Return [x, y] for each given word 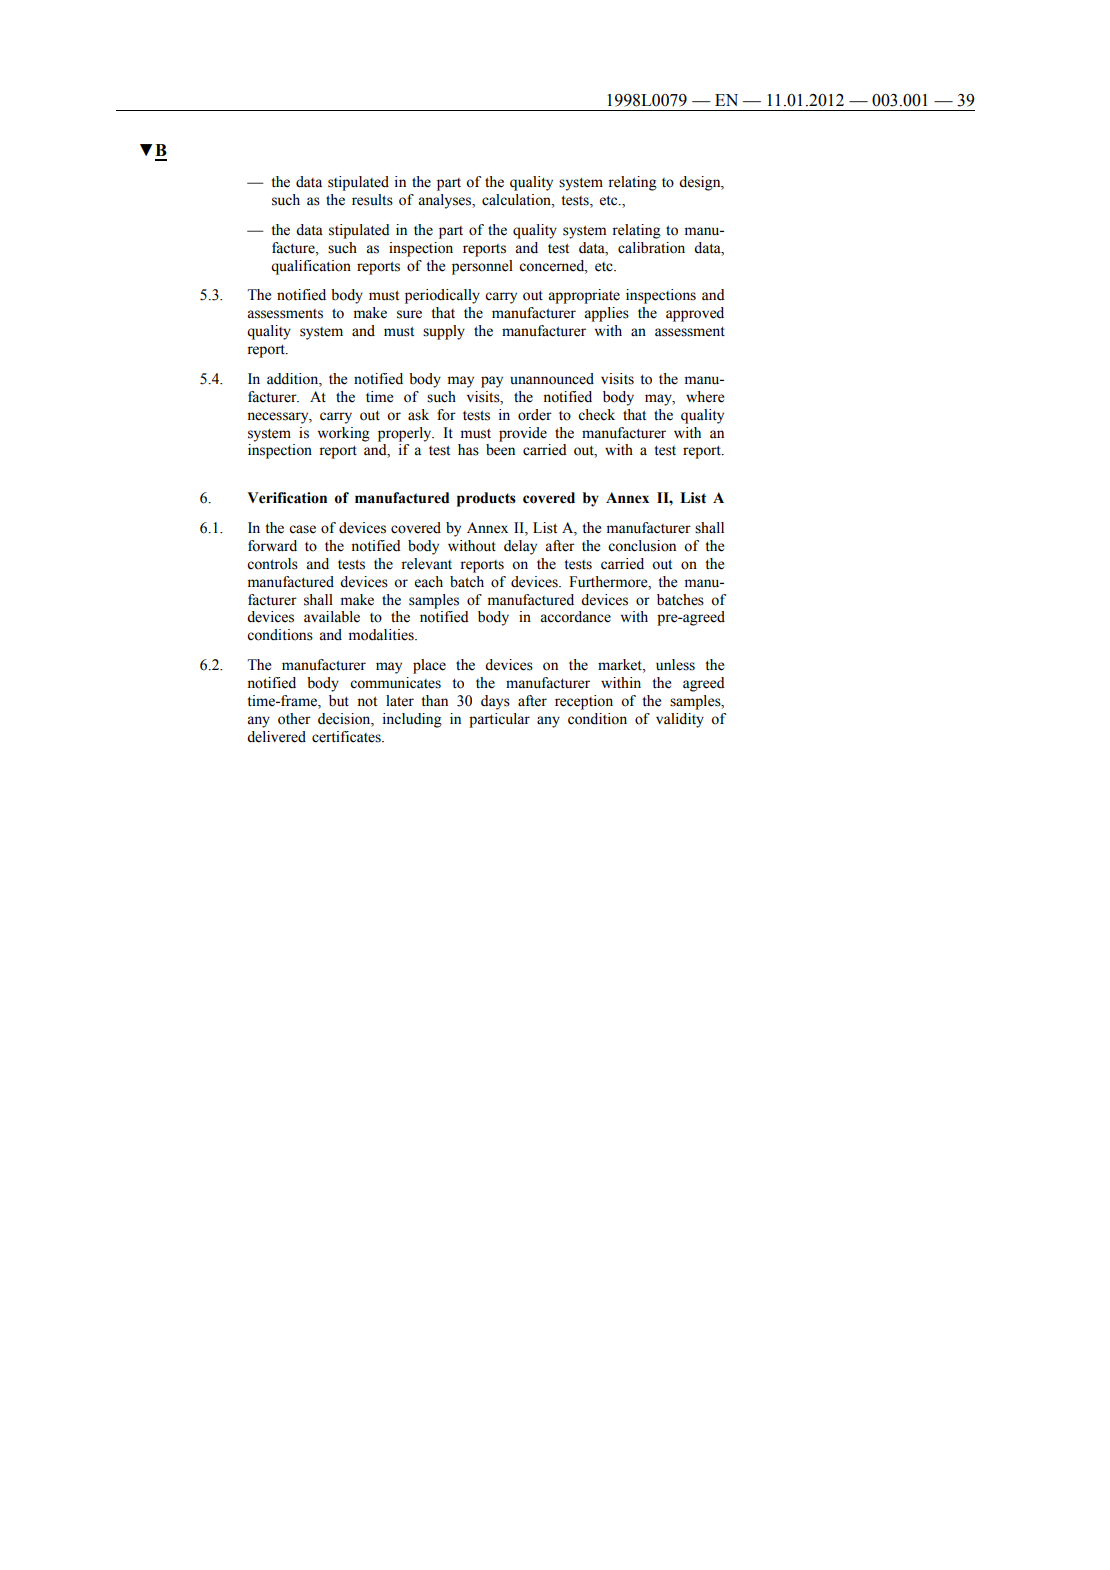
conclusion [642, 546]
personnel [482, 267]
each [429, 582]
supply [444, 332]
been [500, 450]
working [344, 434]
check [596, 415]
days [495, 702]
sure [409, 314]
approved [695, 314]
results [372, 200]
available [332, 617]
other [294, 719]
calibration [651, 248]
